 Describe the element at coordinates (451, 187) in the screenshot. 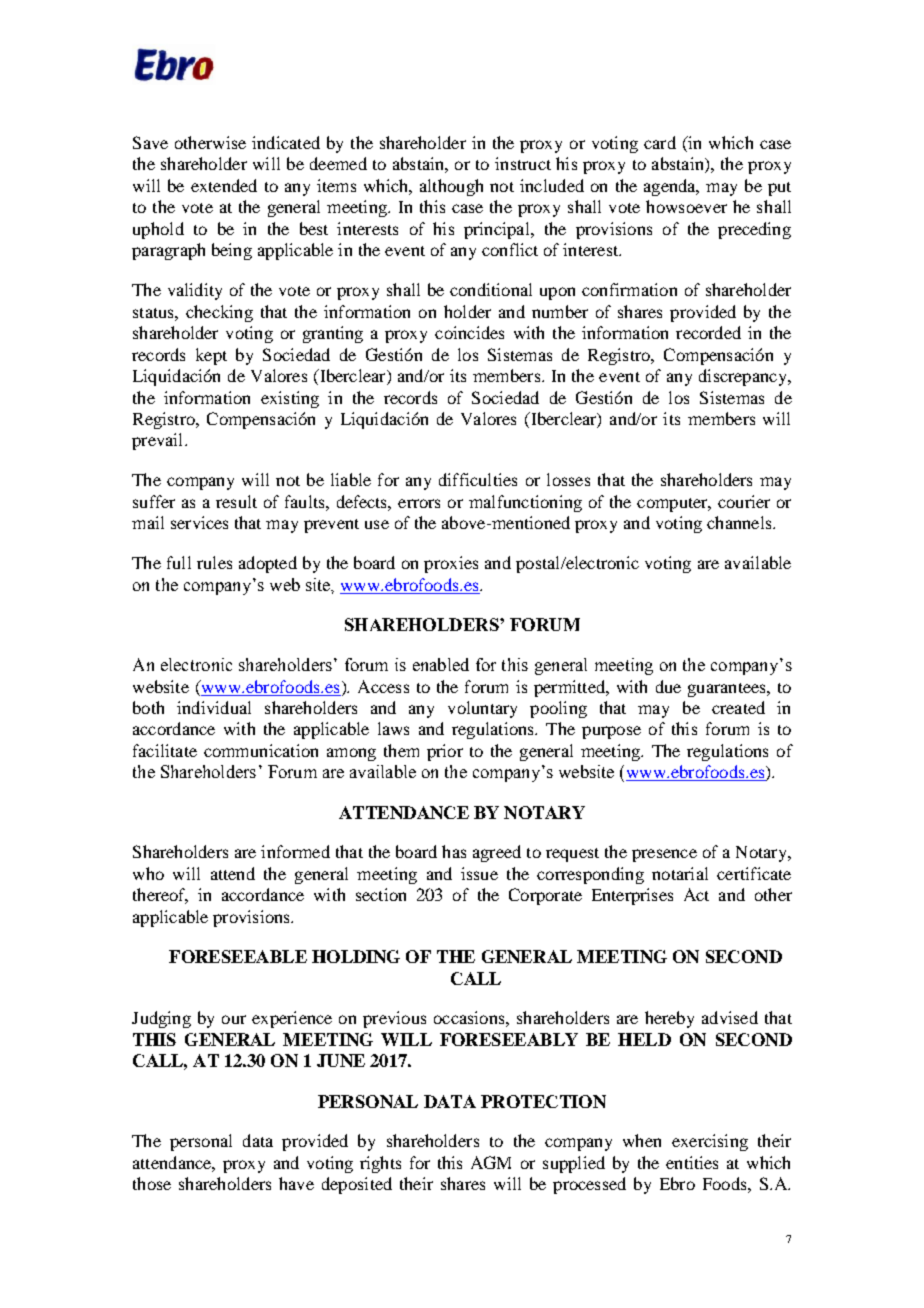

I see `although` at that location.
